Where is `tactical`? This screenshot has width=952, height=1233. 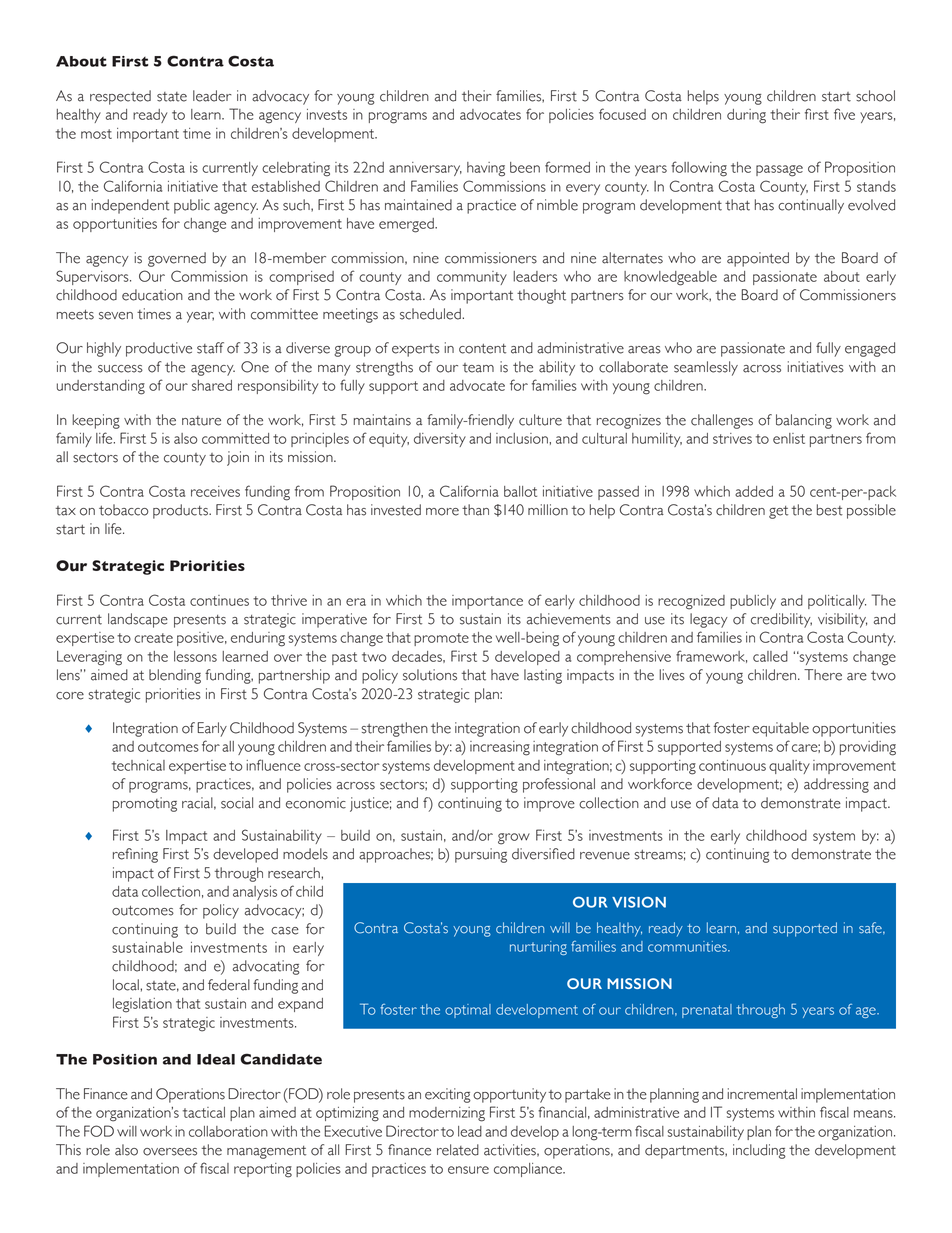
tactical is located at coordinates (204, 1112).
